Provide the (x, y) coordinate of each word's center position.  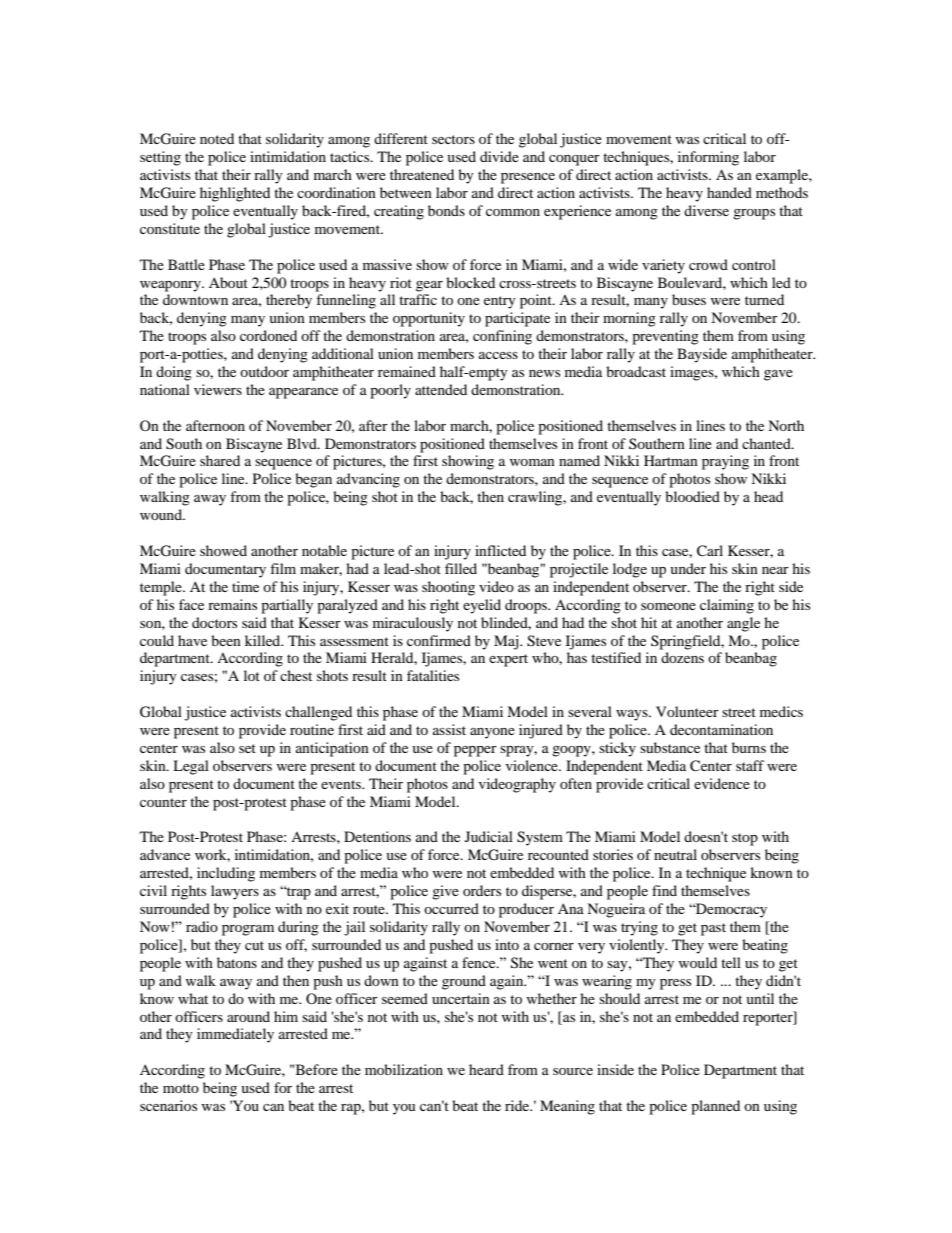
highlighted (235, 194)
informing (708, 158)
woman (532, 462)
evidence (722, 783)
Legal (191, 767)
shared (220, 460)
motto (181, 1088)
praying (725, 462)
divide (499, 156)
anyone (492, 733)
